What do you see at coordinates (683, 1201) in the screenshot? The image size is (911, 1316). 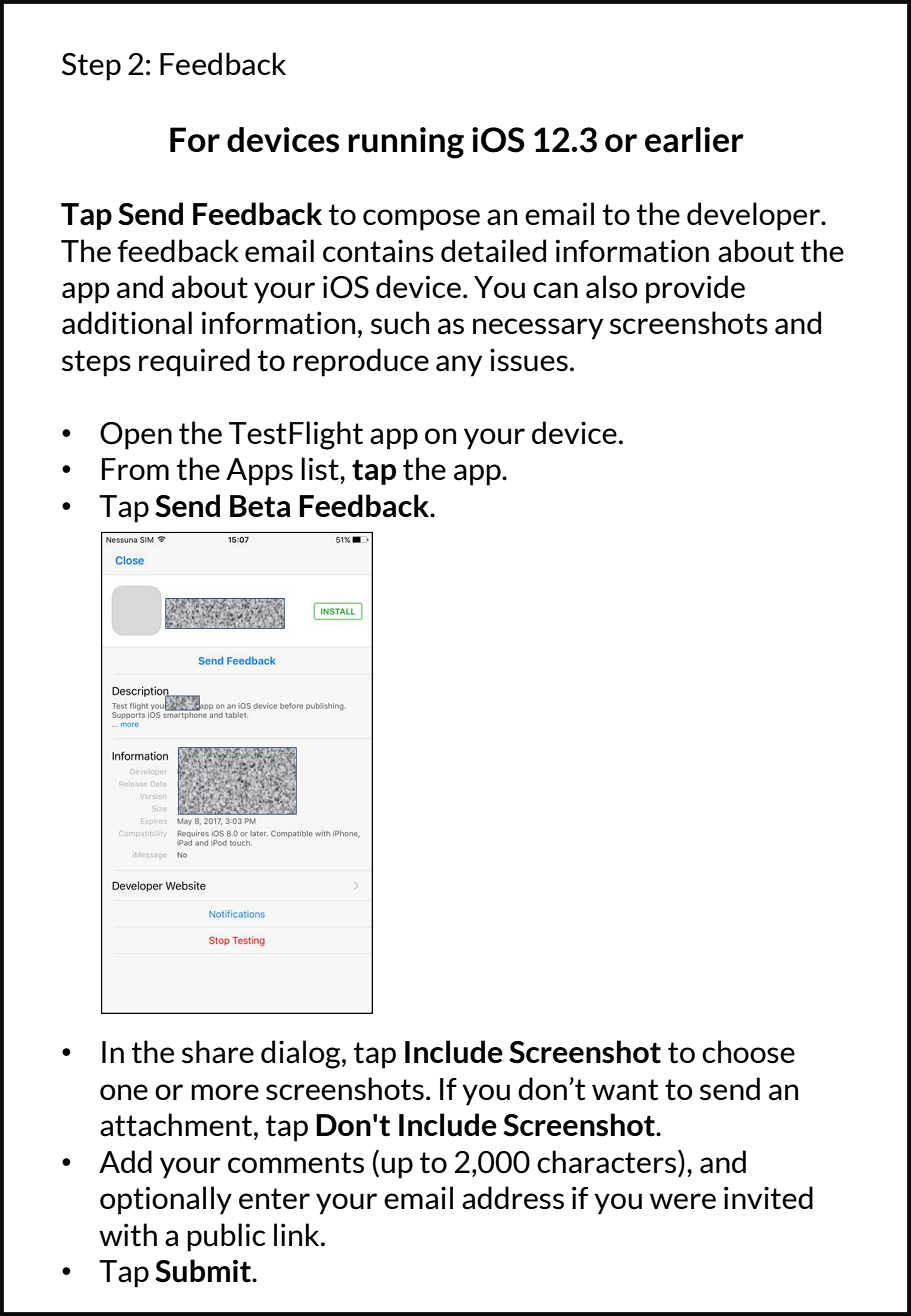 I see `were` at bounding box center [683, 1201].
